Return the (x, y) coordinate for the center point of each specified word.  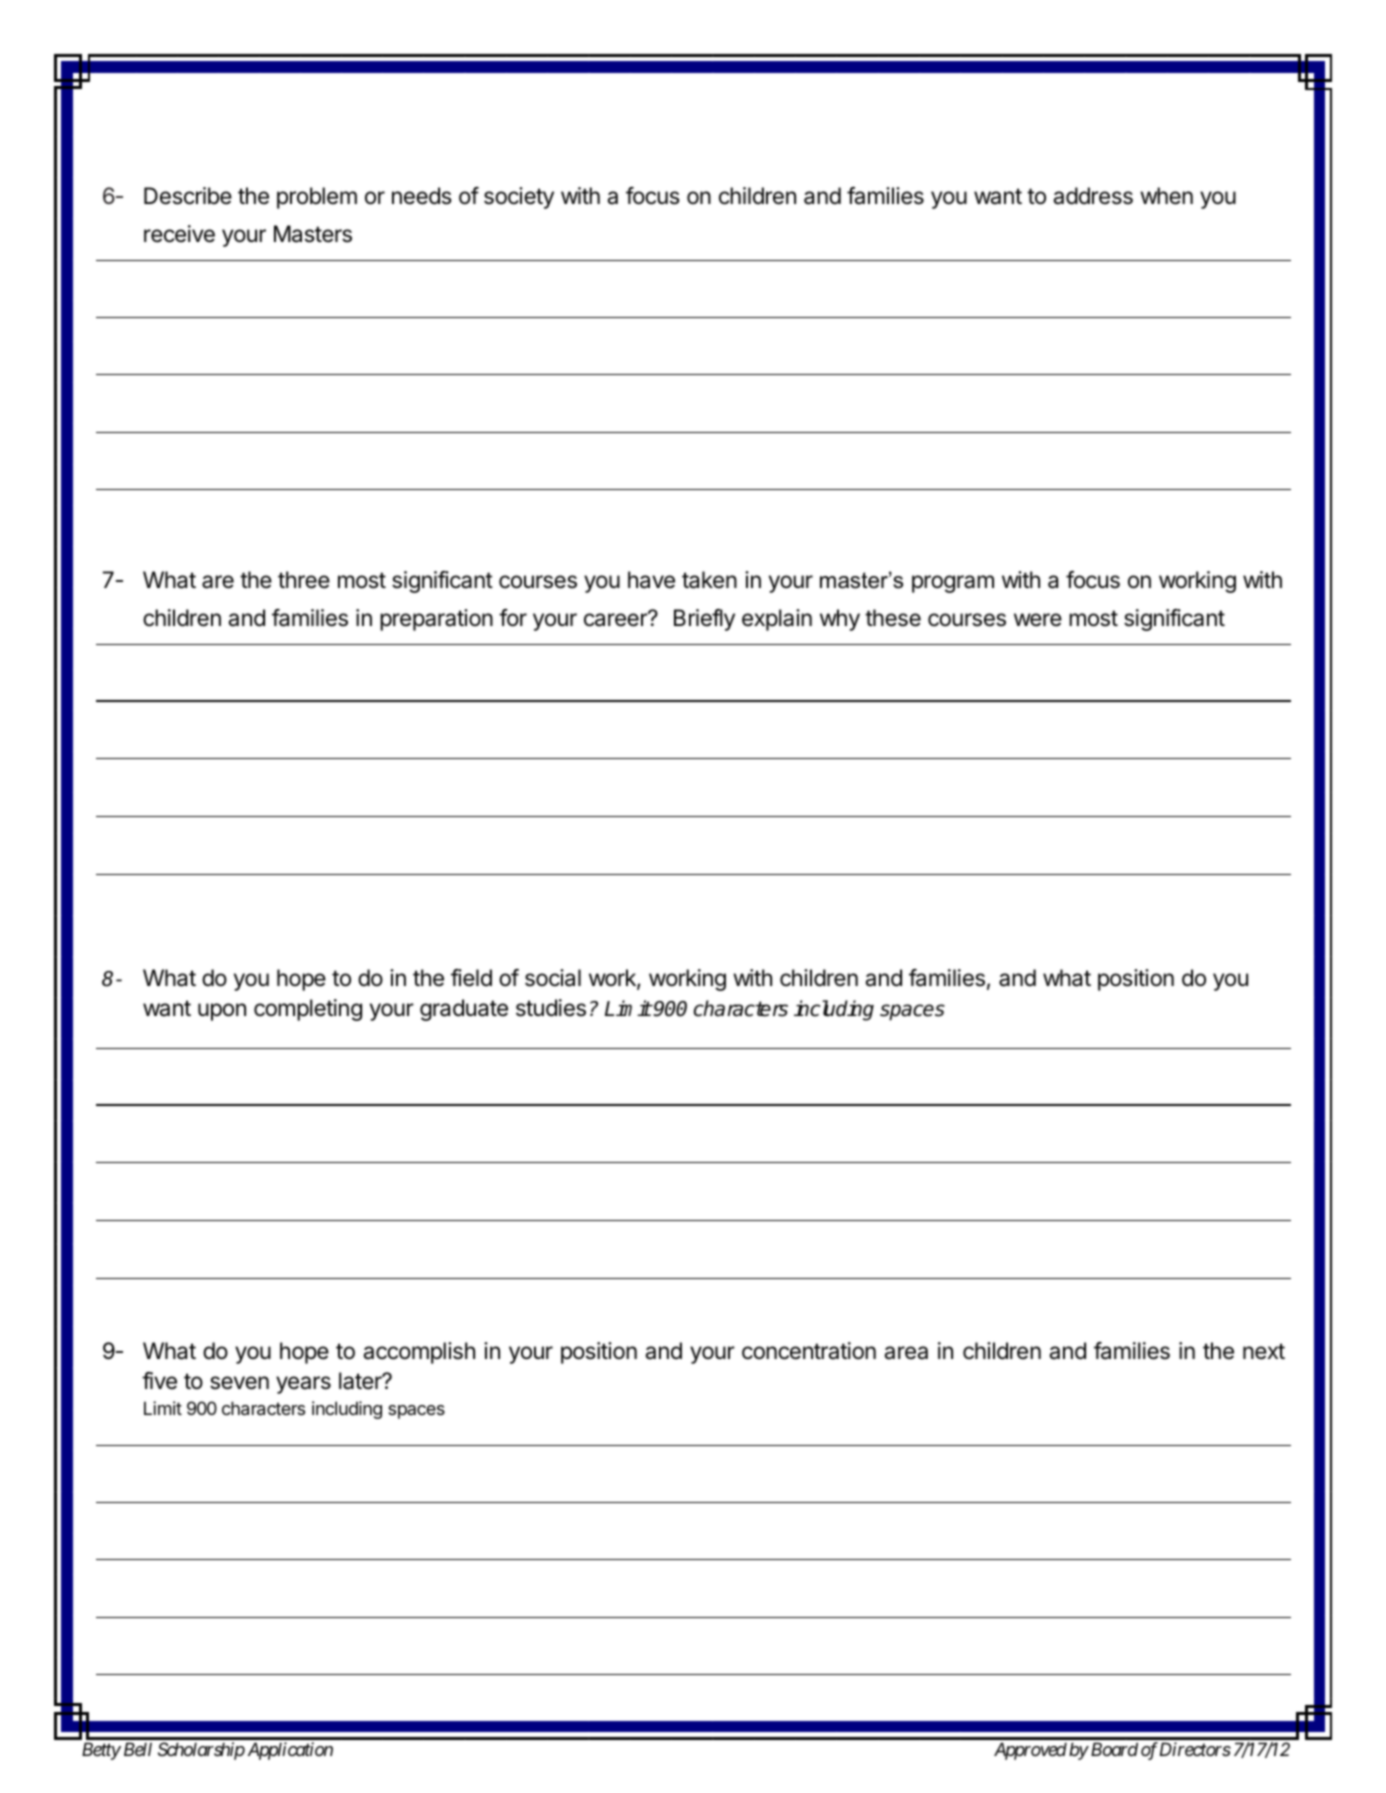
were (1038, 620)
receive (179, 234)
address (1093, 196)
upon (222, 1012)
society (519, 198)
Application (290, 1751)
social (553, 978)
